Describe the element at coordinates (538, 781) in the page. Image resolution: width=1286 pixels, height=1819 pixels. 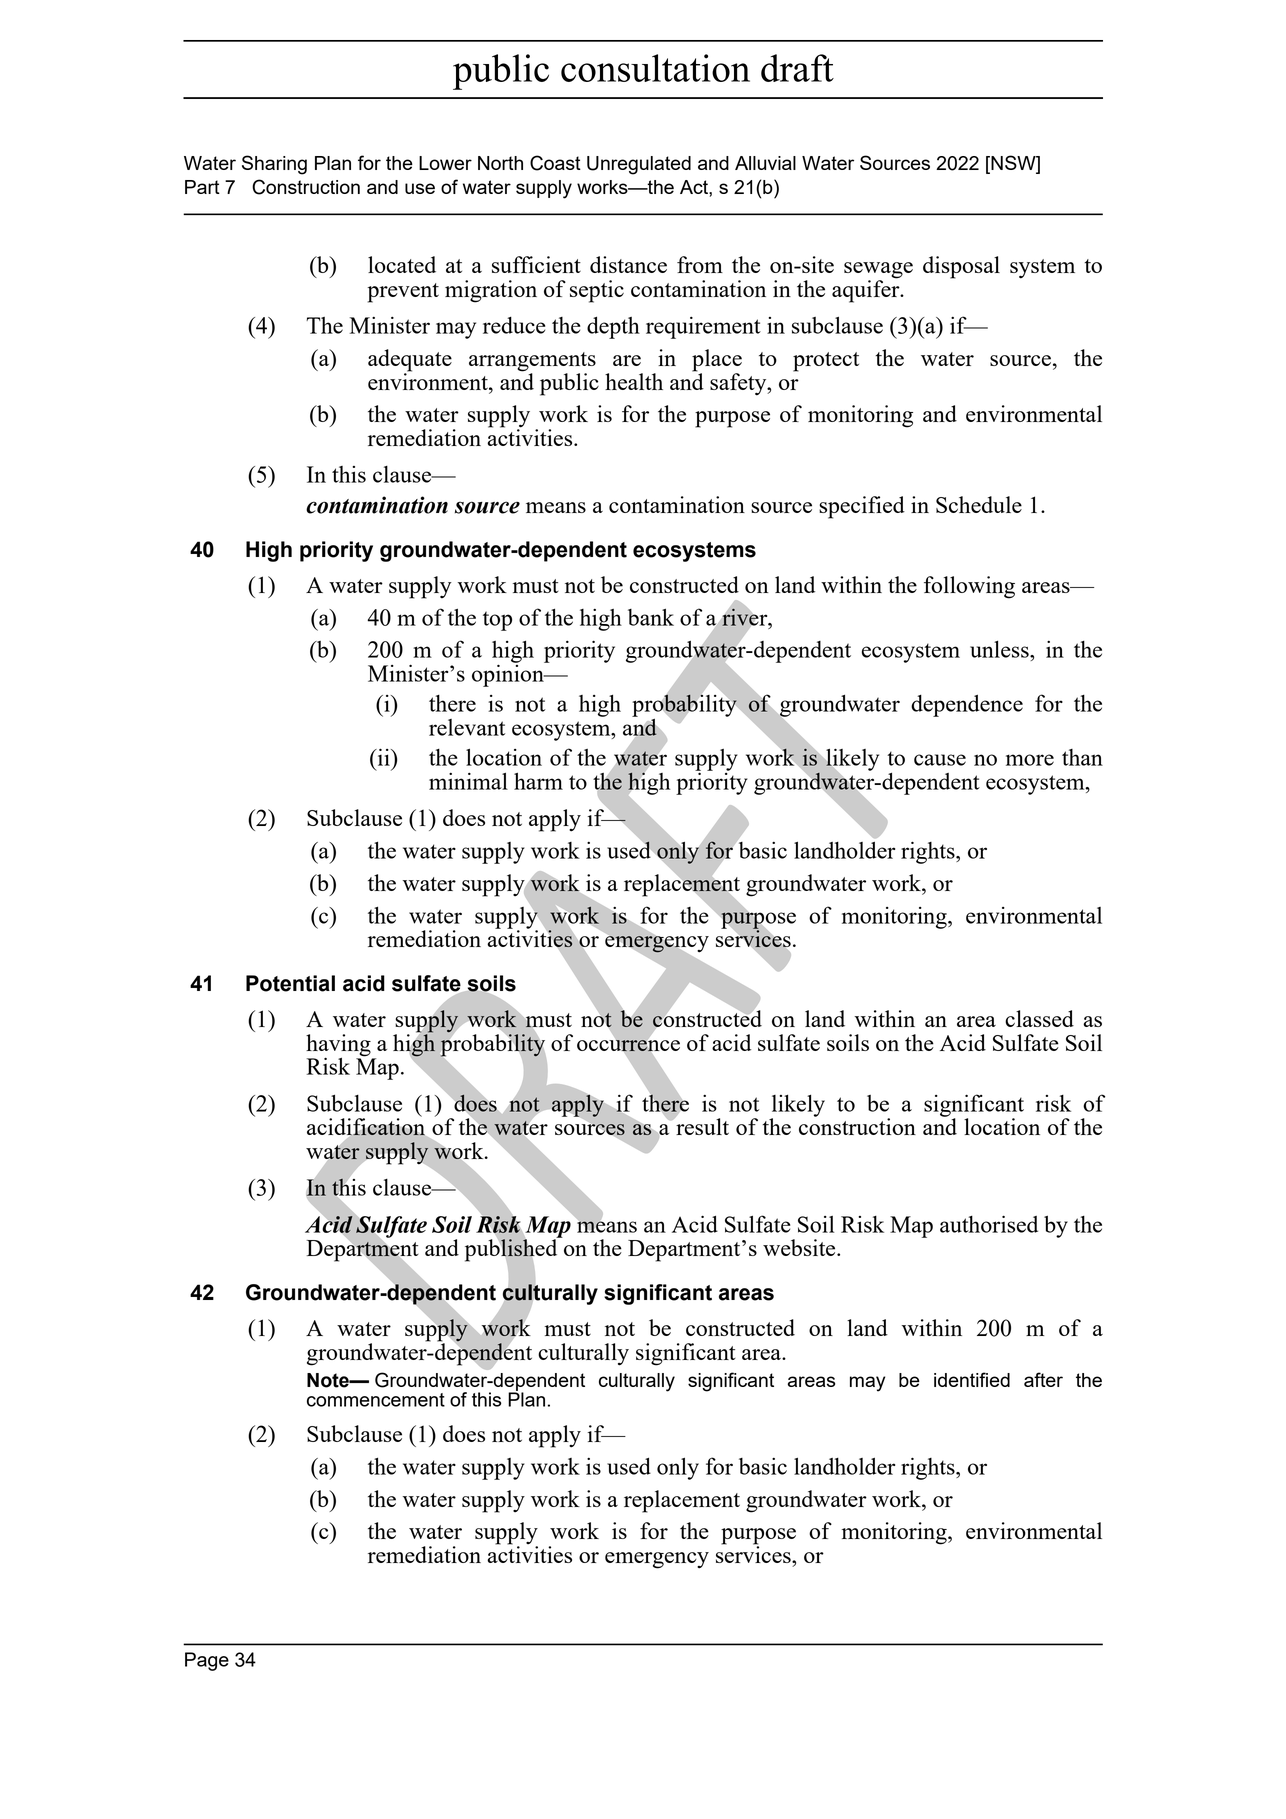
I see `harm` at that location.
